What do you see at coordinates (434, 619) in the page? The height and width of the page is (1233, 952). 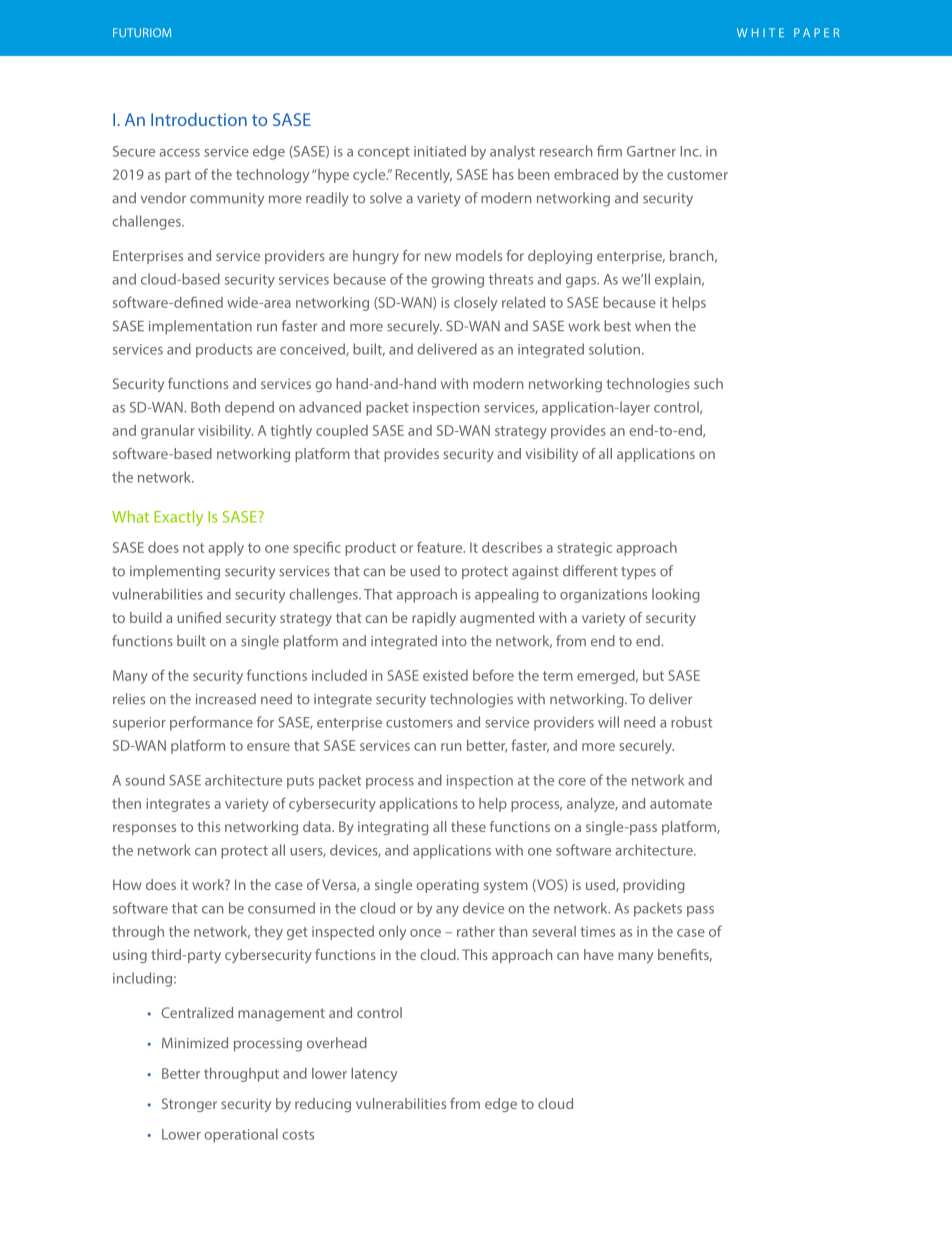 I see `rapidly` at bounding box center [434, 619].
